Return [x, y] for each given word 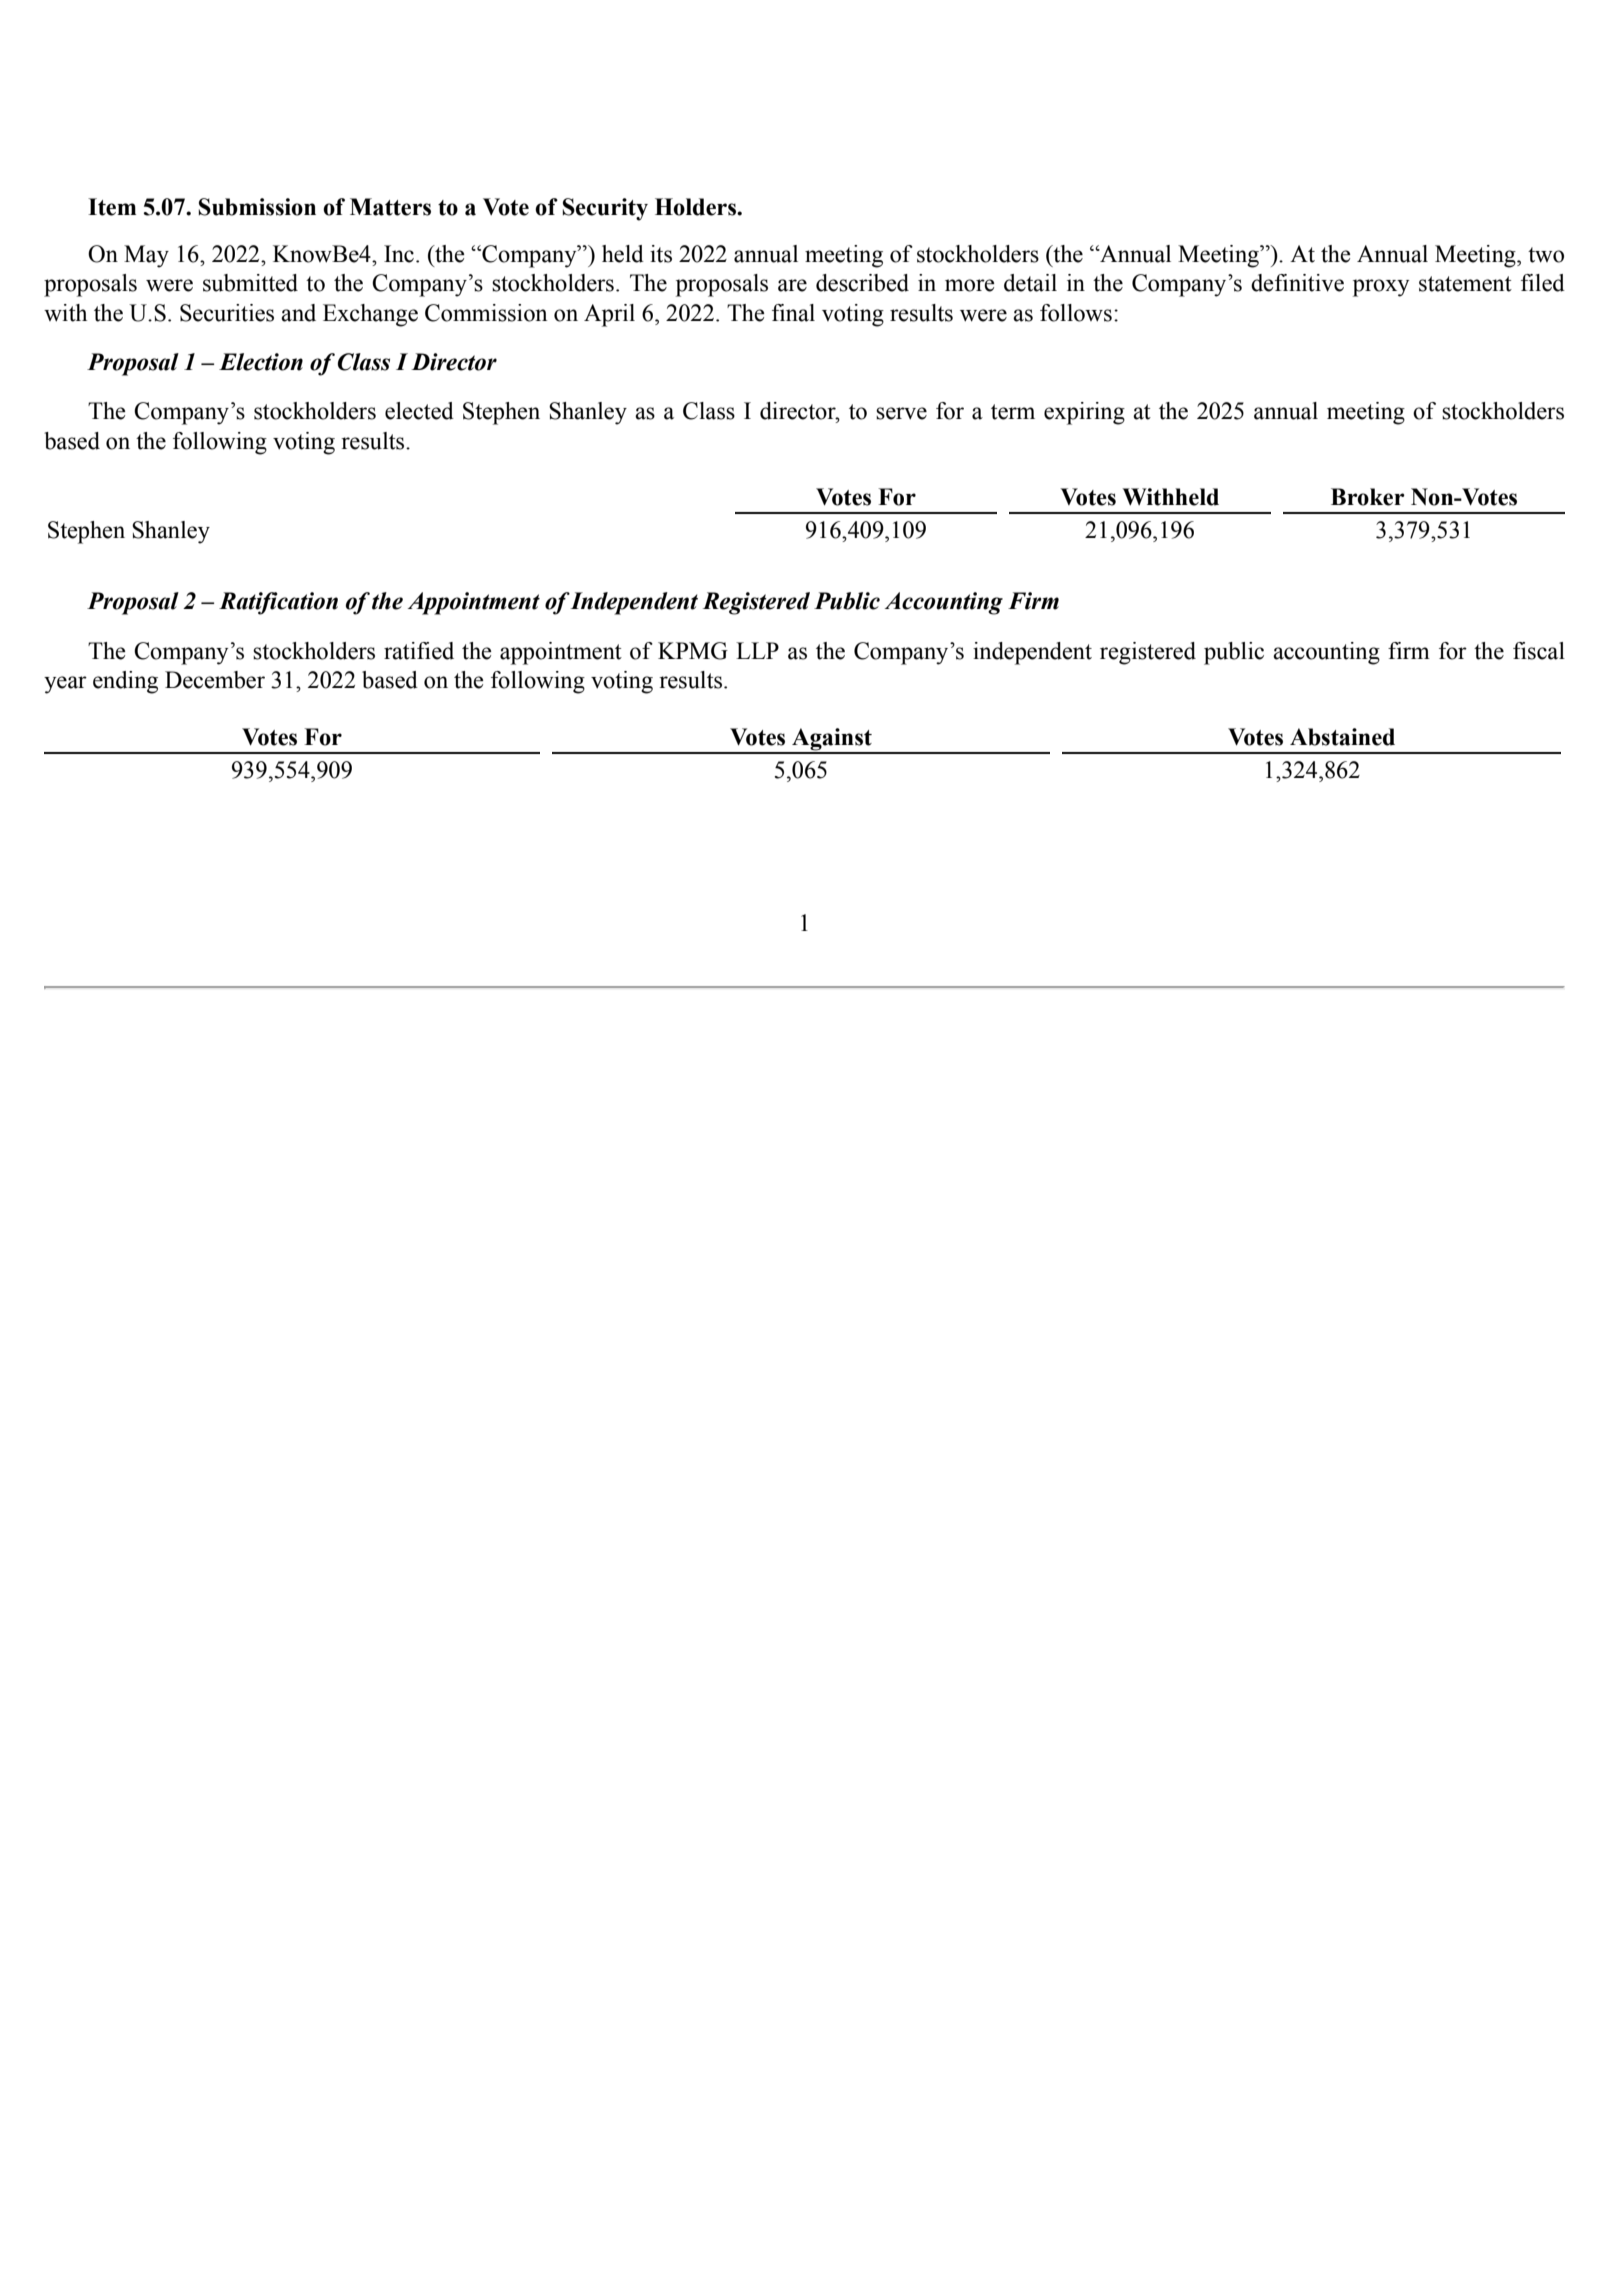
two [1546, 255]
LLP [757, 650]
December [215, 680]
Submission [257, 207]
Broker [1368, 497]
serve [901, 413]
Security [605, 209]
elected [419, 411]
